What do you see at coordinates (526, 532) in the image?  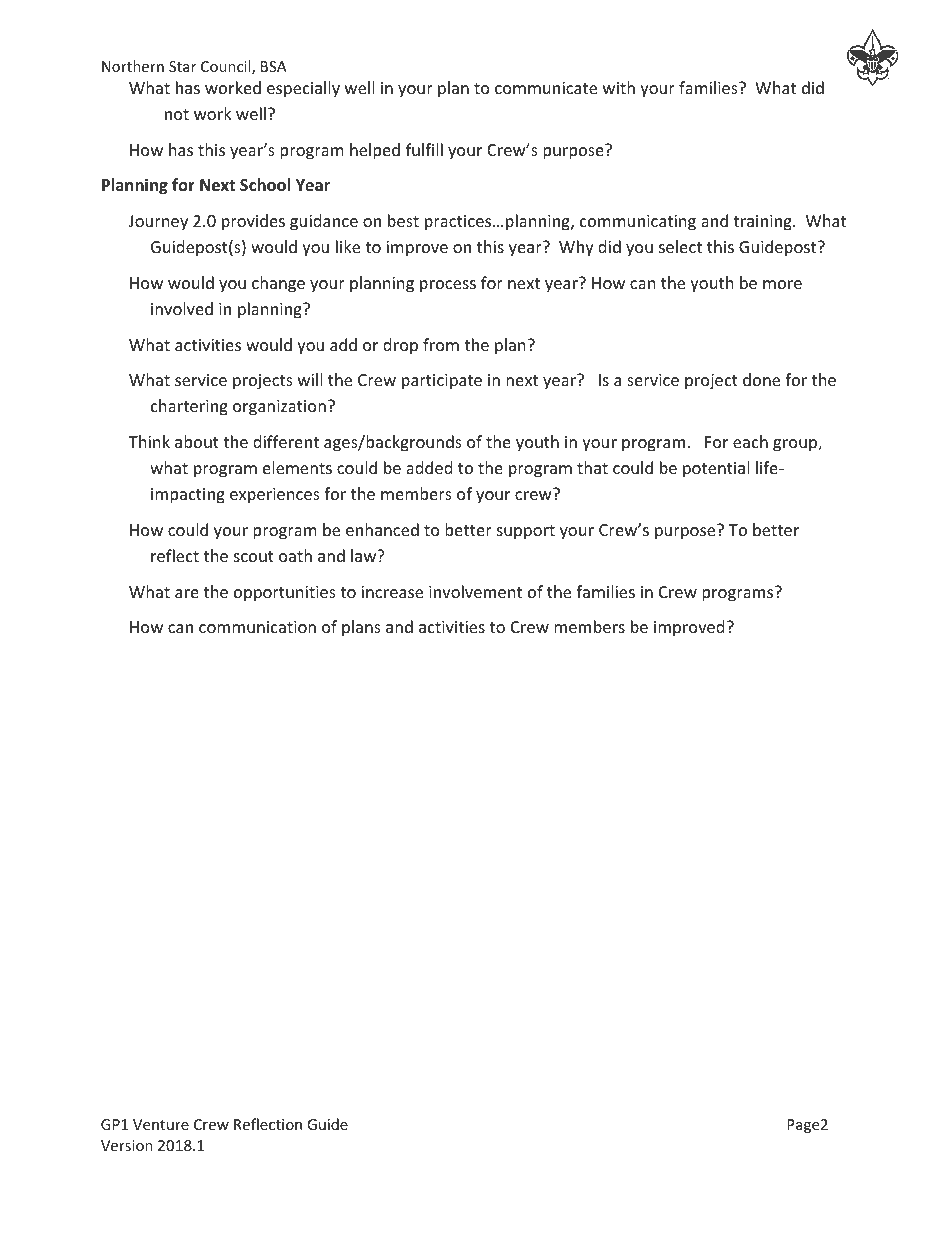 I see `support` at bounding box center [526, 532].
